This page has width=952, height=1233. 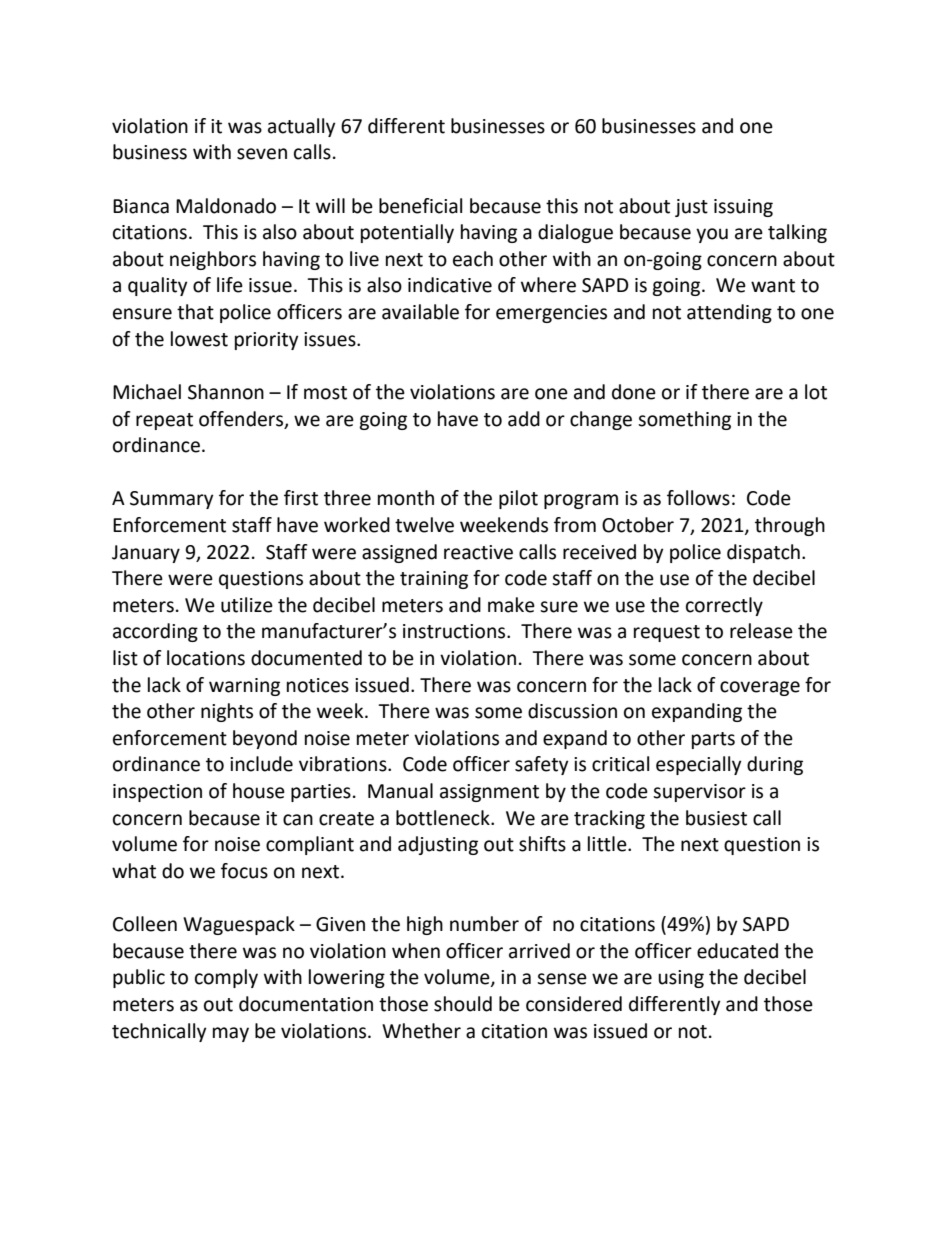 I want to click on repeat, so click(x=164, y=421).
